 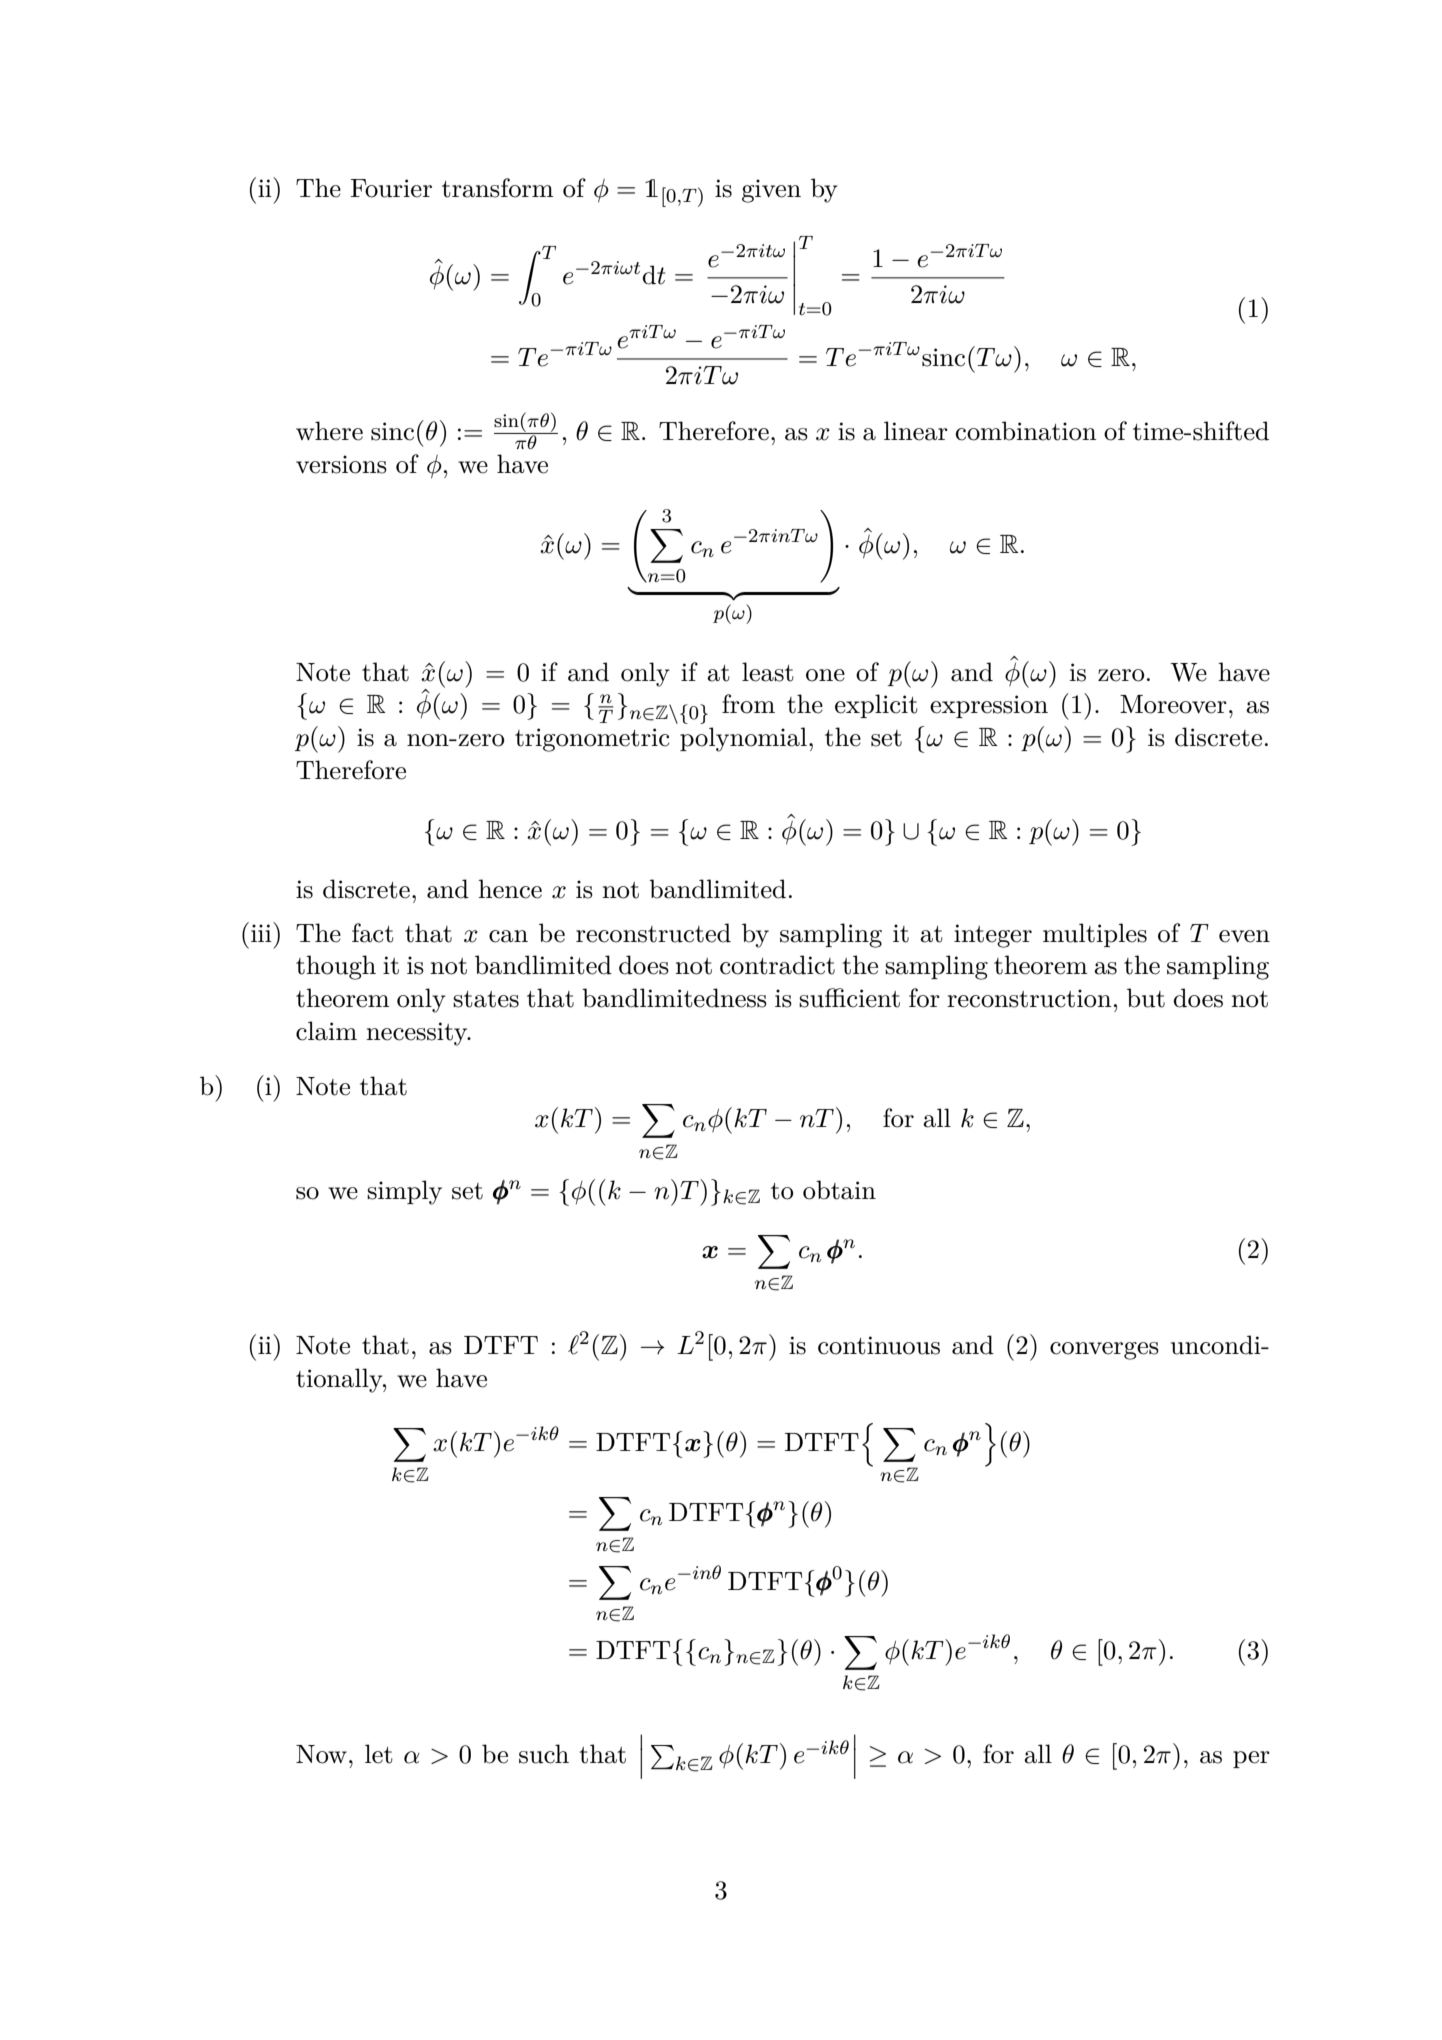 What do you see at coordinates (879, 1345) in the page?
I see `continuous` at bounding box center [879, 1345].
